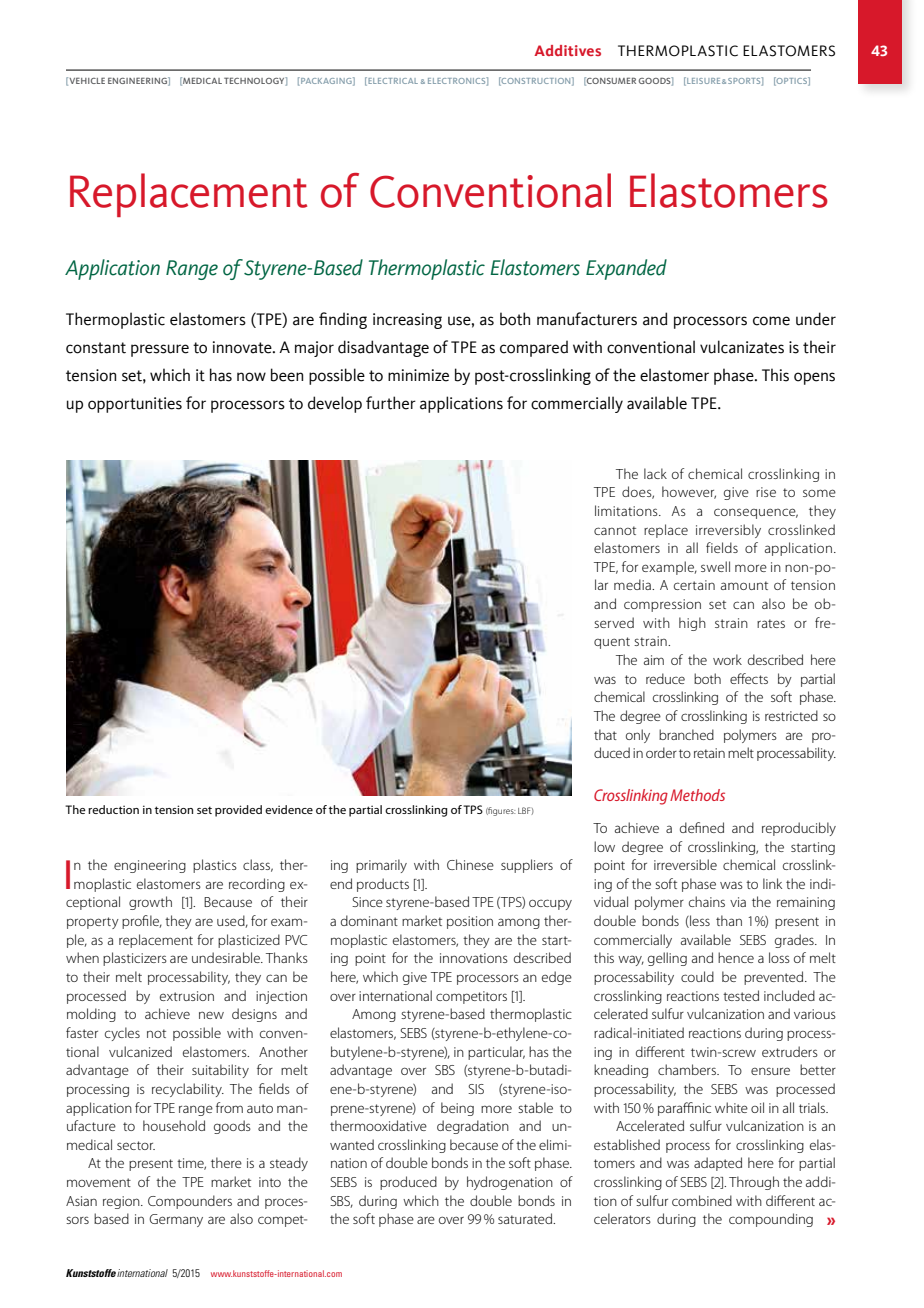 The width and height of the screenshot is (924, 1308). Describe the element at coordinates (160, 350) in the screenshot. I see `pressure` at that location.
